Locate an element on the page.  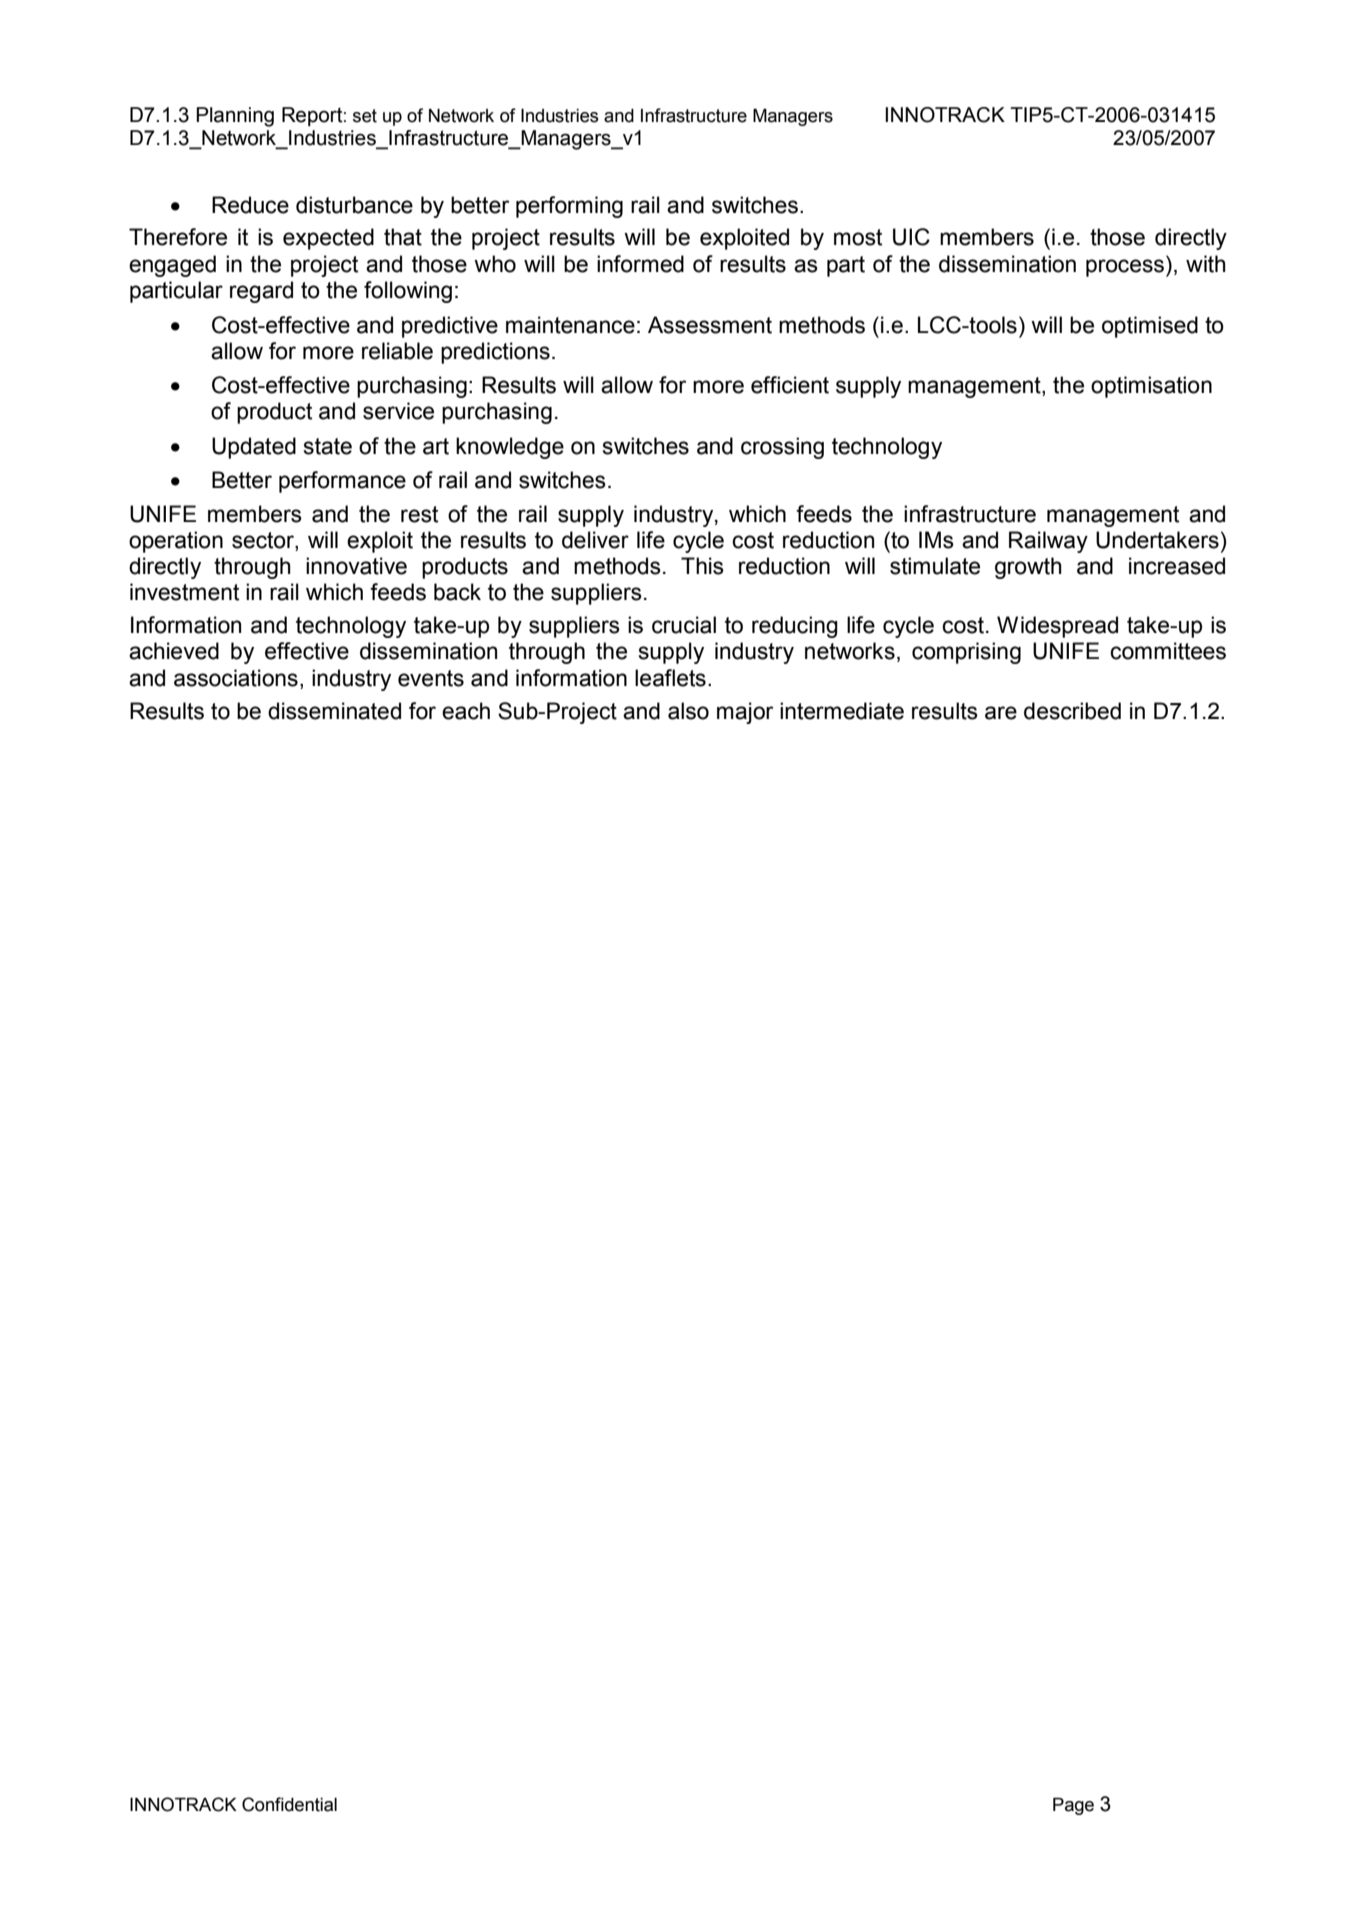
disseminated is located at coordinates (334, 711).
